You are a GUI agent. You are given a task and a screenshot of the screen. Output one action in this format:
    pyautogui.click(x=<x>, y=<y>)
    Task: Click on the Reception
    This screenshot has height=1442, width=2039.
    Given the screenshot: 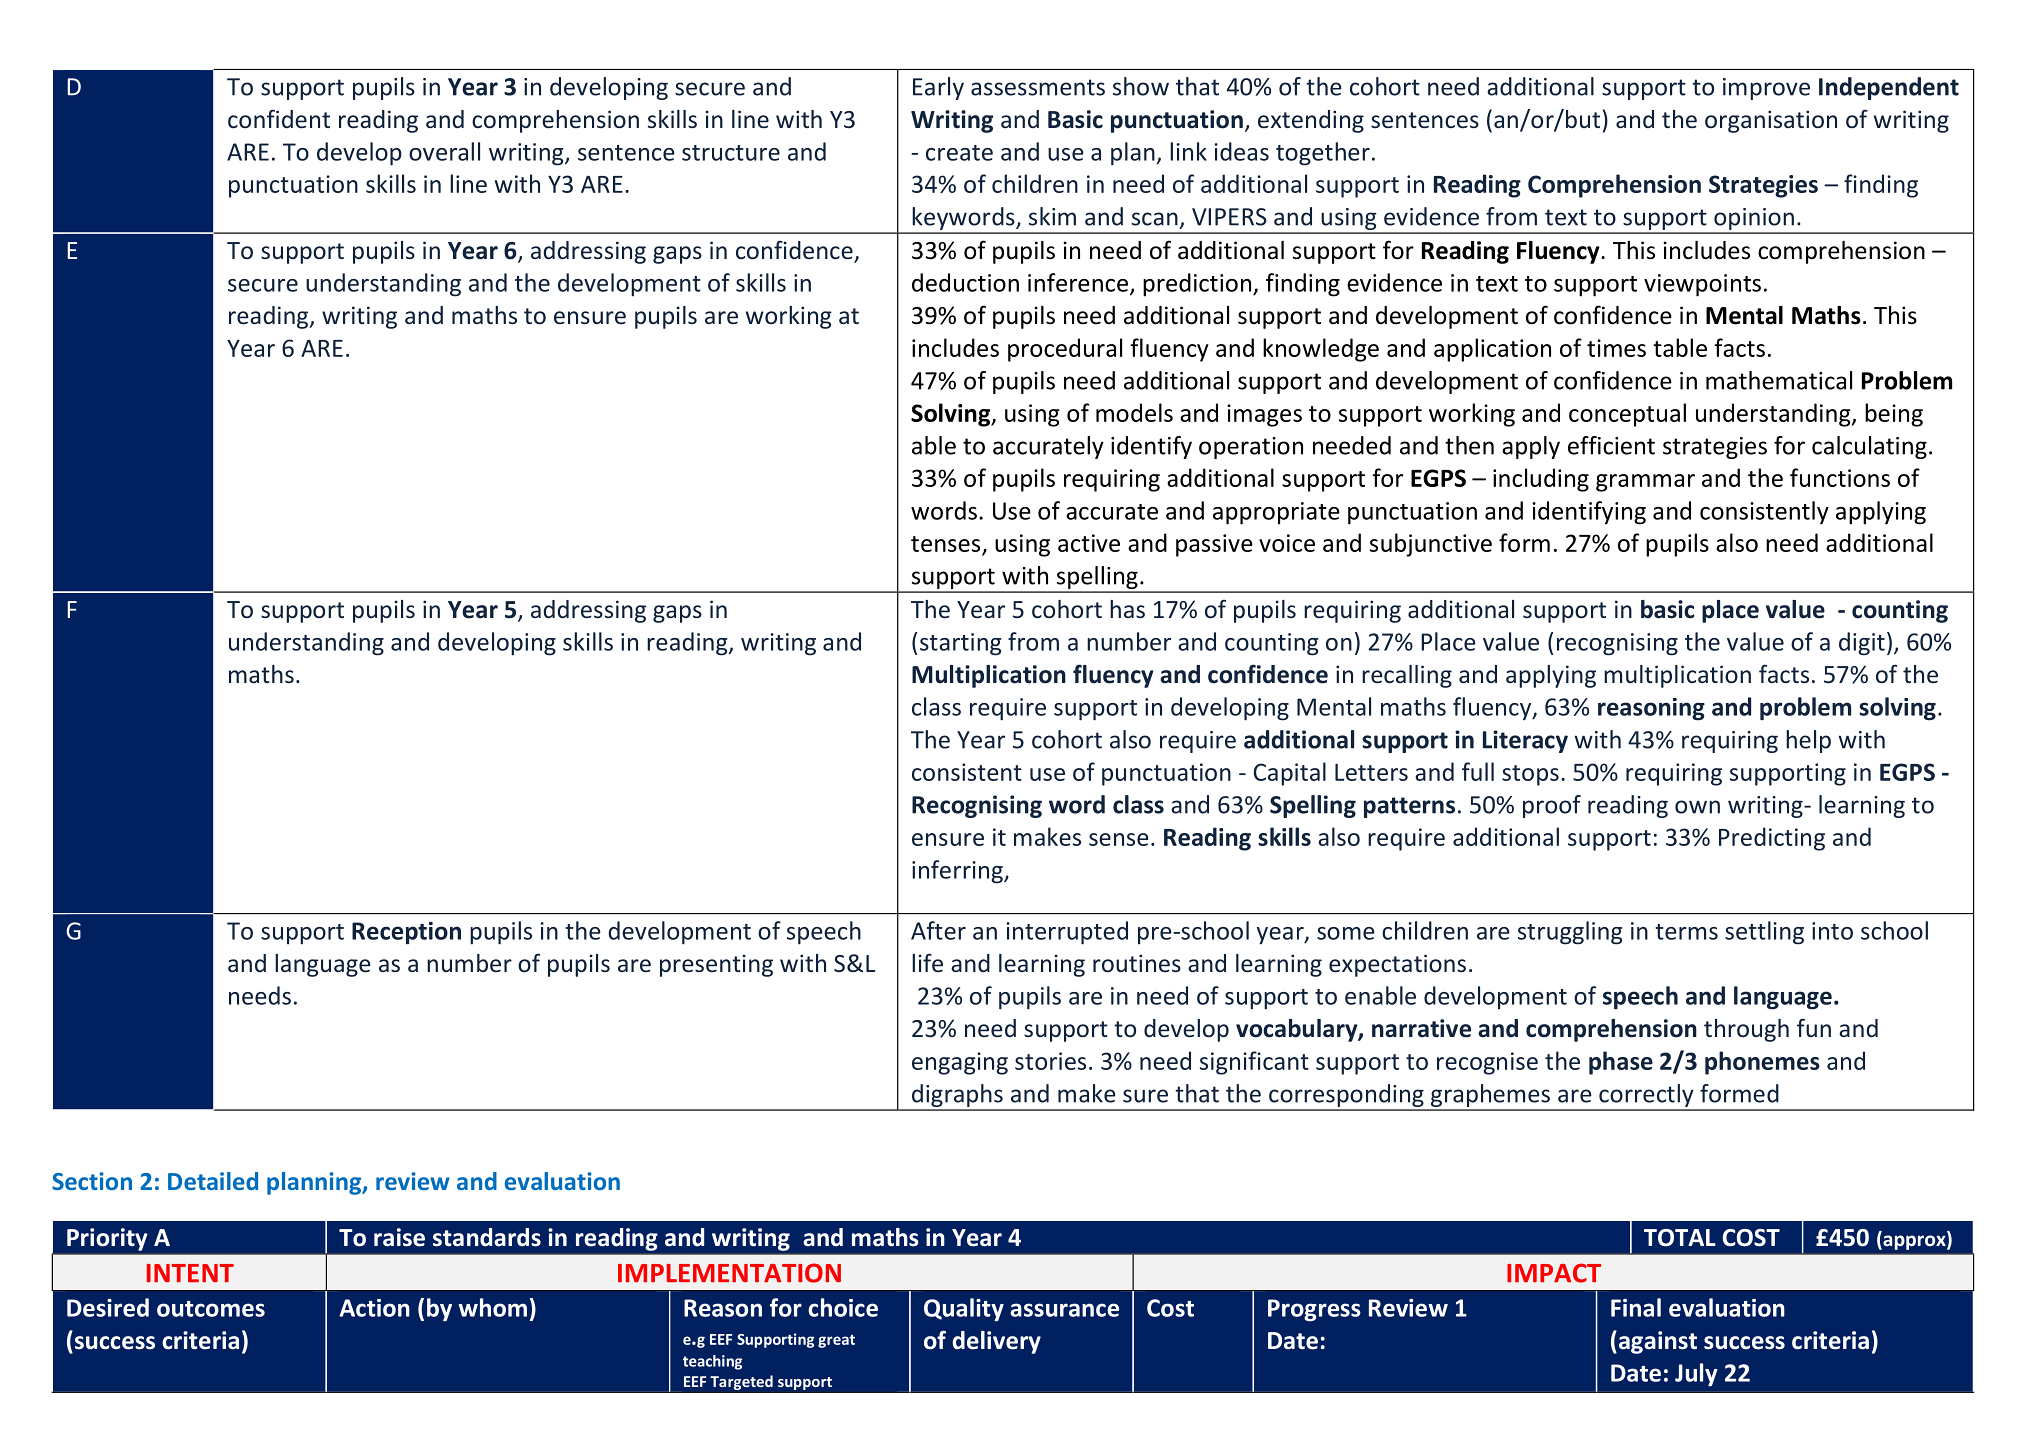 What is the action you would take?
    pyautogui.click(x=406, y=933)
